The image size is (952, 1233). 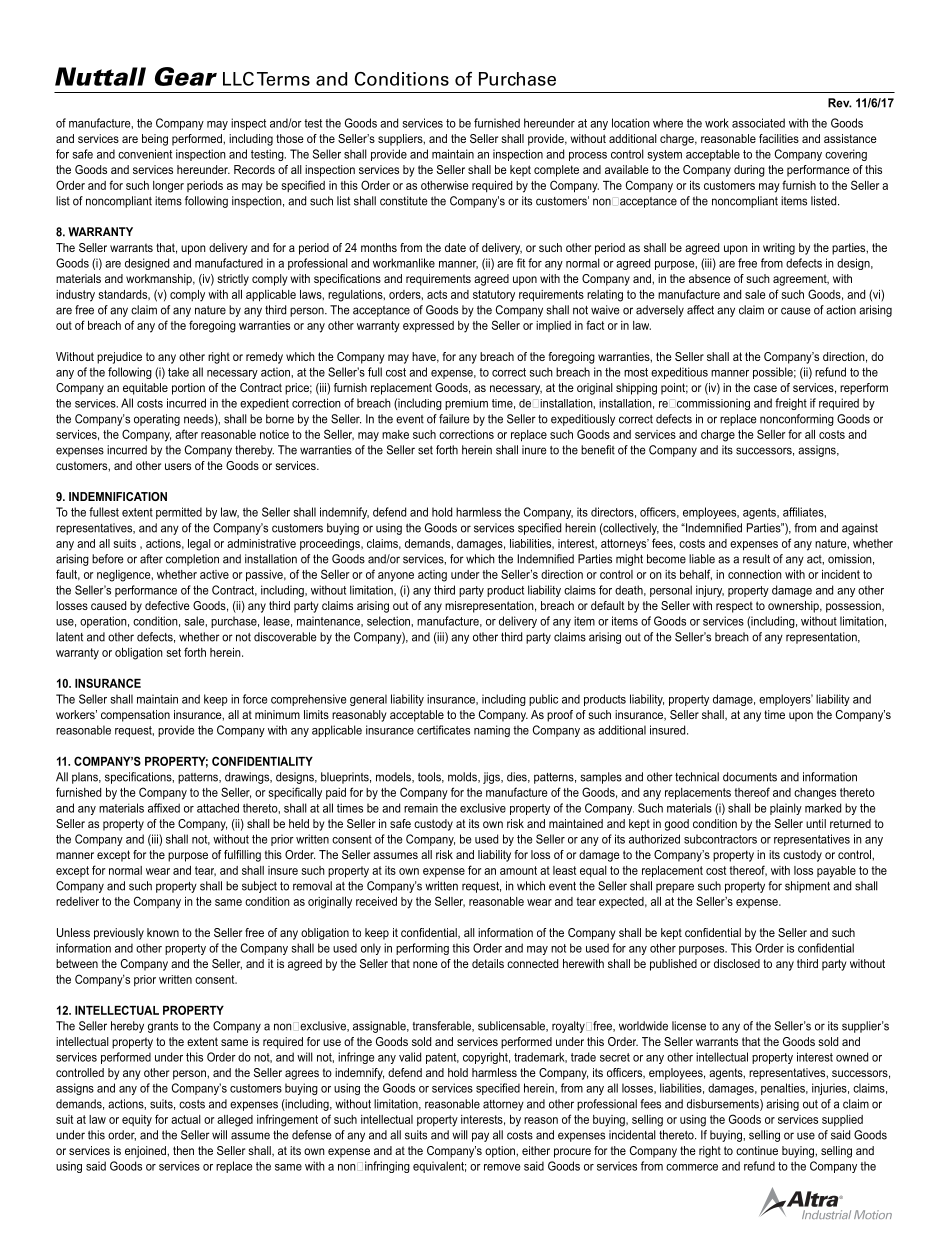 I want to click on agreement, so click(x=801, y=280).
